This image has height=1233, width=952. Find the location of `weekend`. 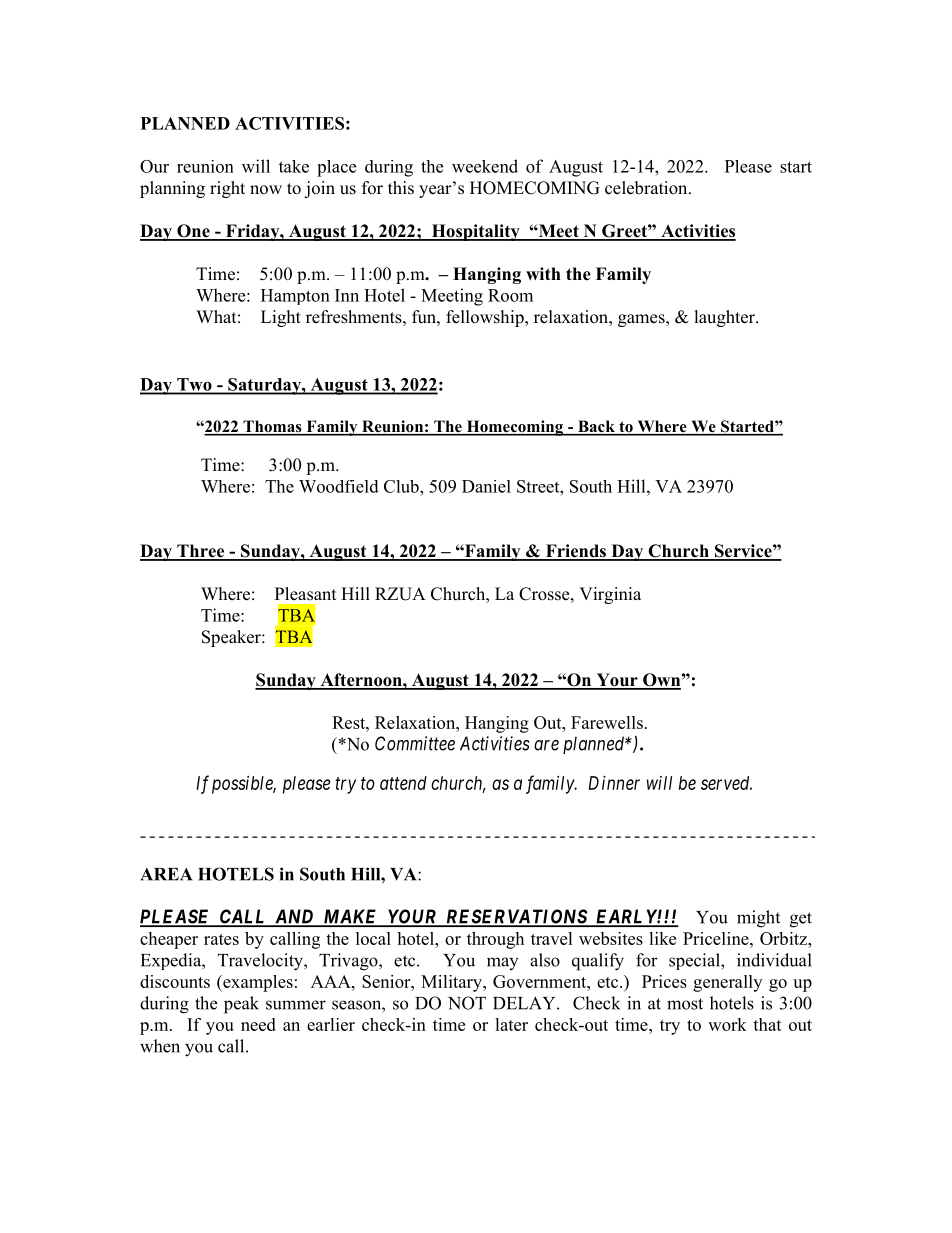

weekend is located at coordinates (485, 166).
